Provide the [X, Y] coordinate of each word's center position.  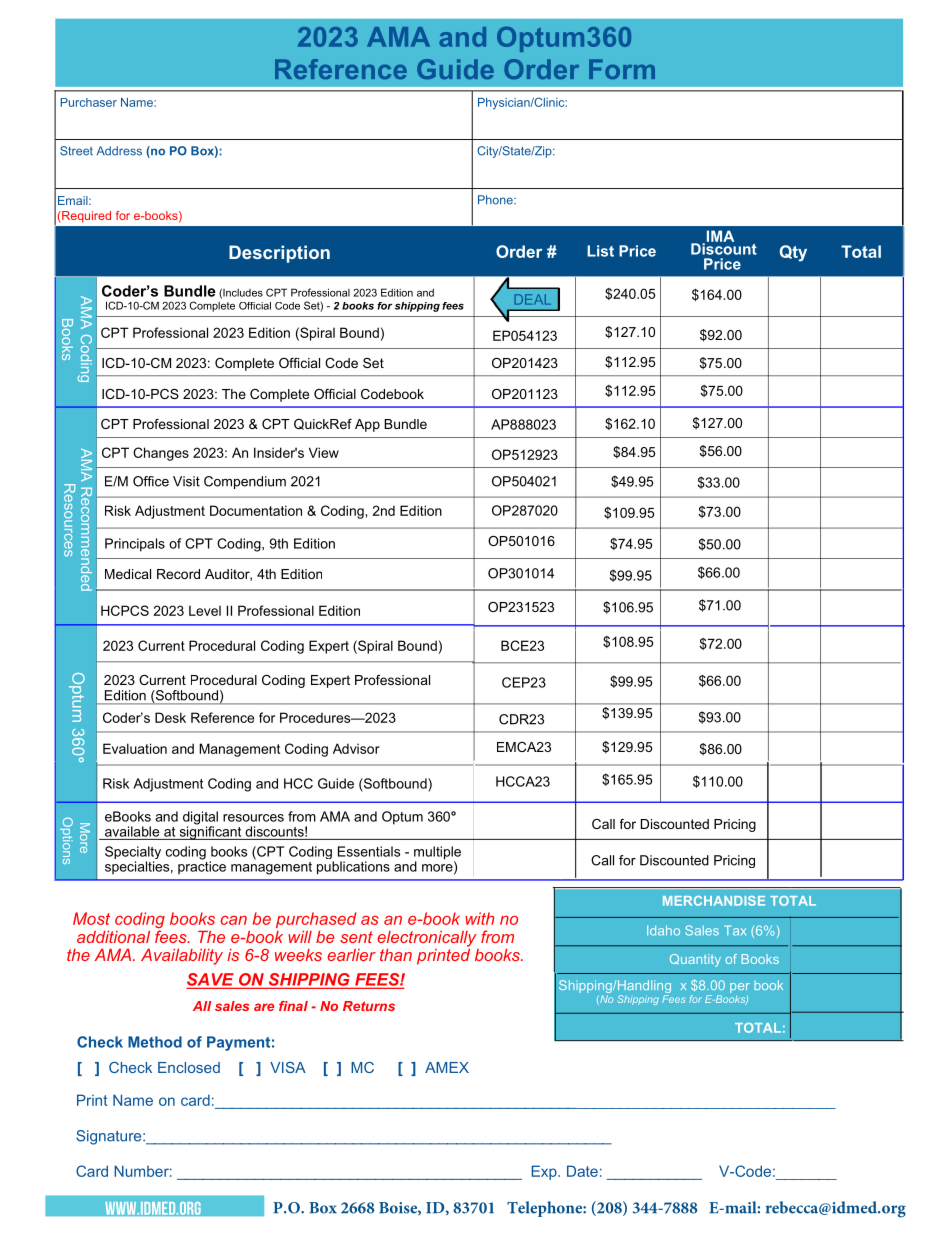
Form [622, 69]
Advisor [356, 748]
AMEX [447, 1067]
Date [582, 1171]
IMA [719, 237]
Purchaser [88, 102]
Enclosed [189, 1067]
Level [205, 610]
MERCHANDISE [714, 901]
